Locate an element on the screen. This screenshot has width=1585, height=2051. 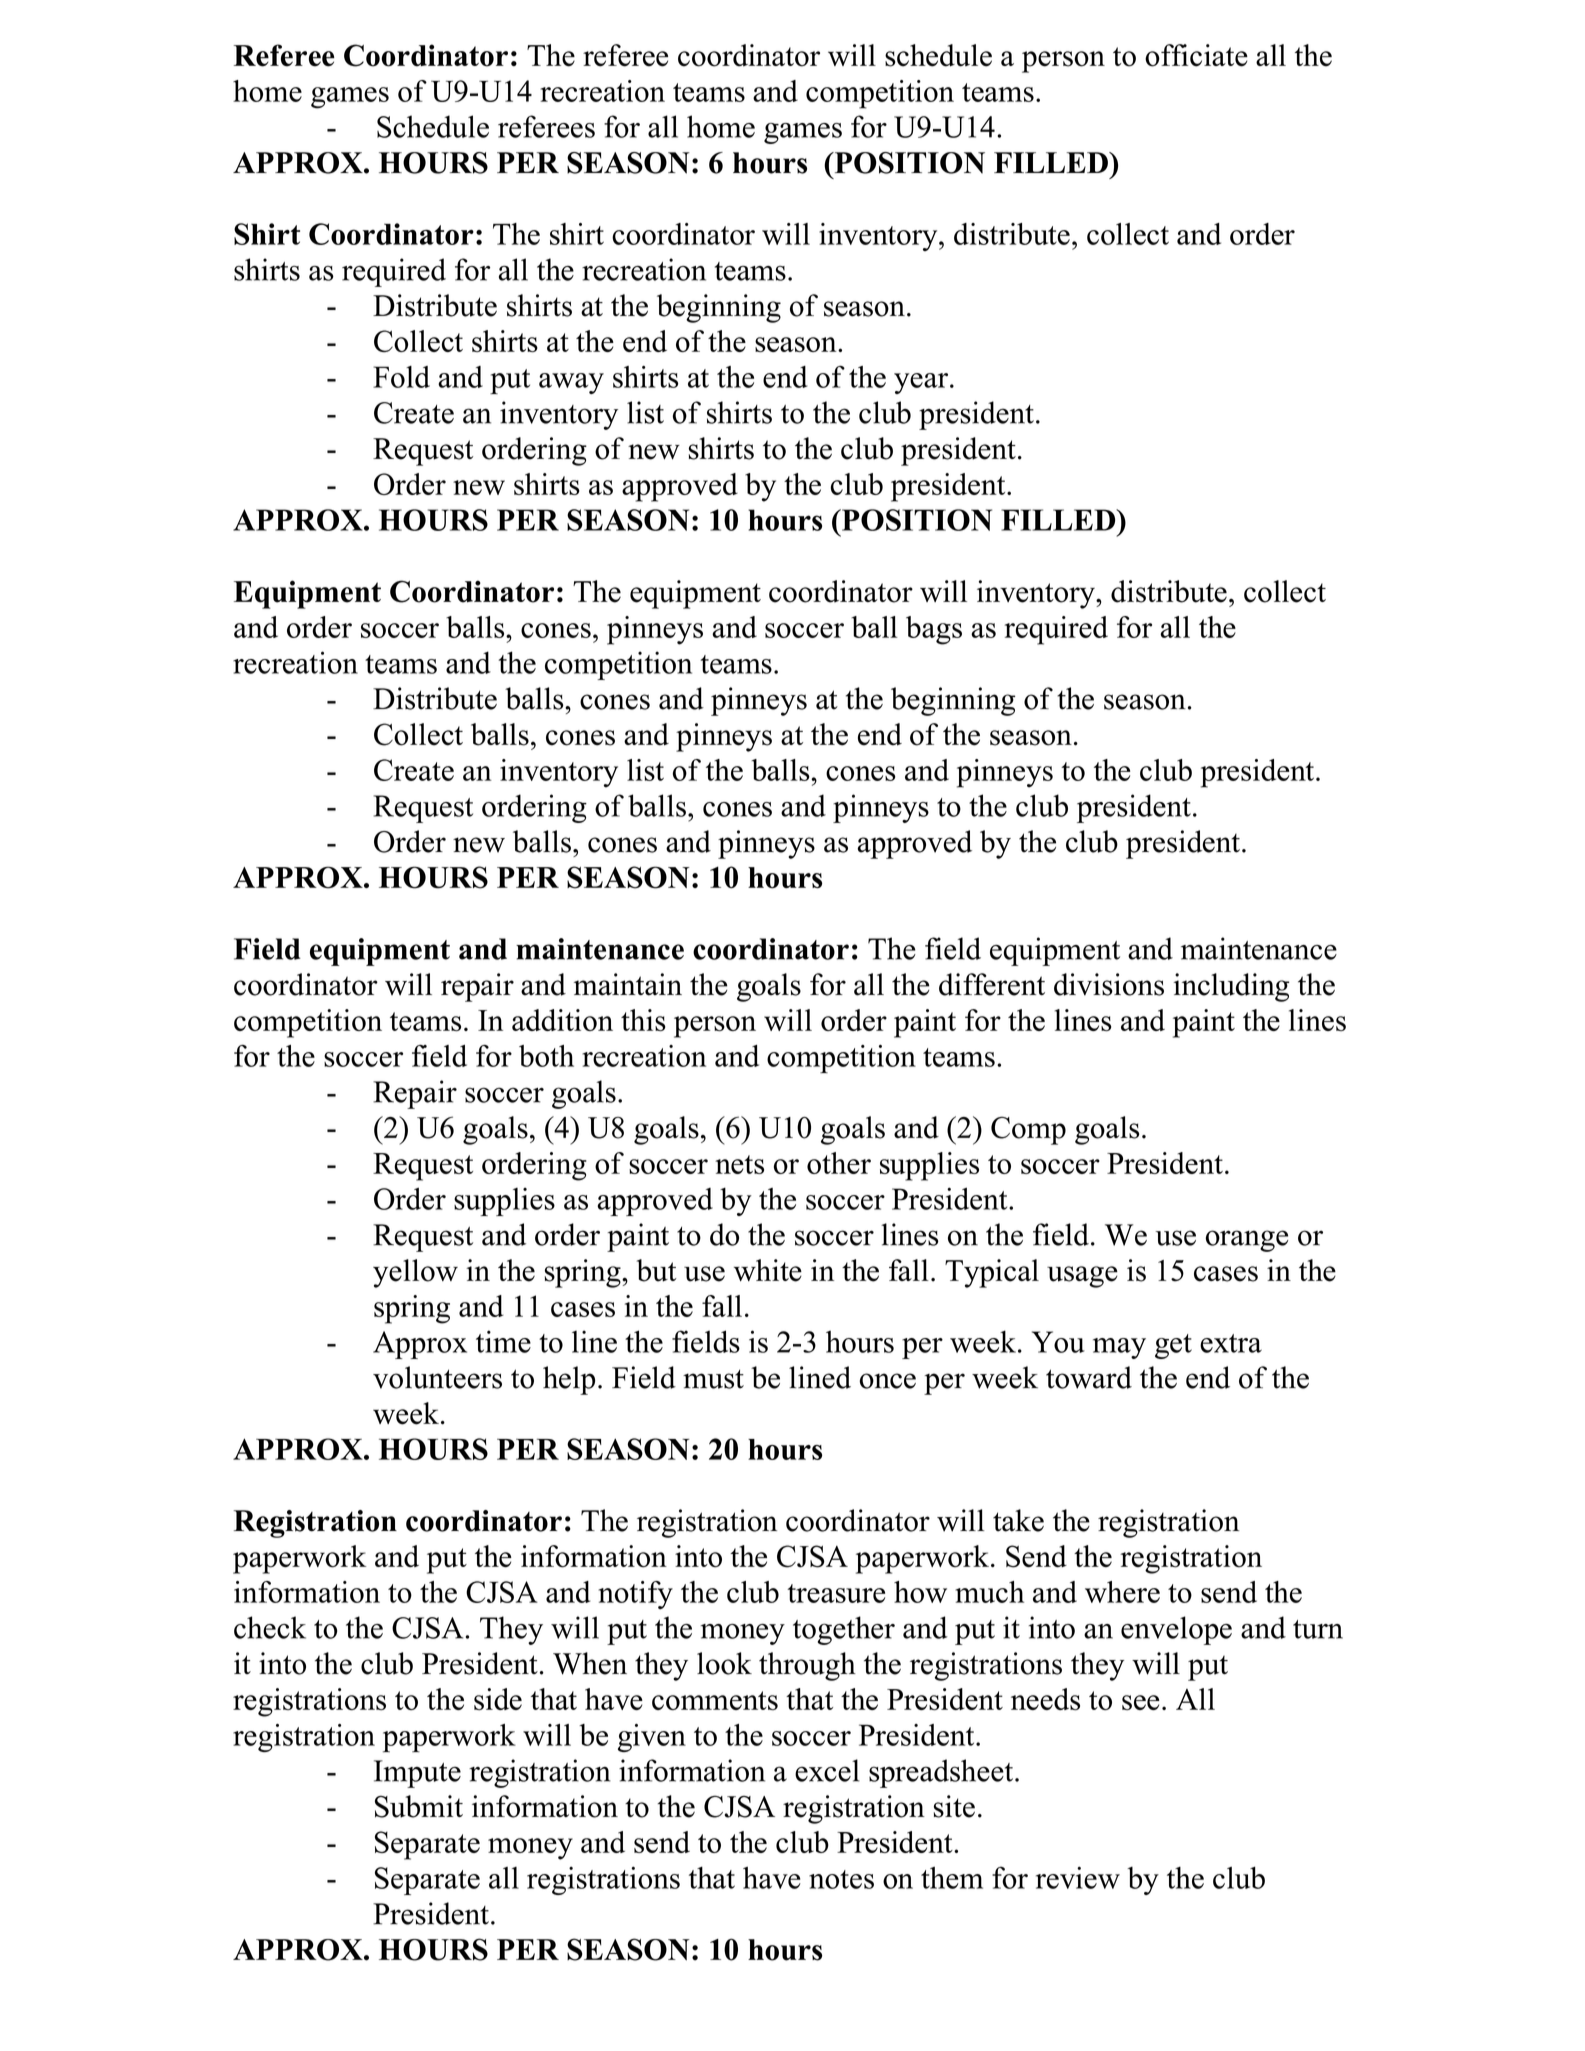
notes is located at coordinates (841, 1879).
